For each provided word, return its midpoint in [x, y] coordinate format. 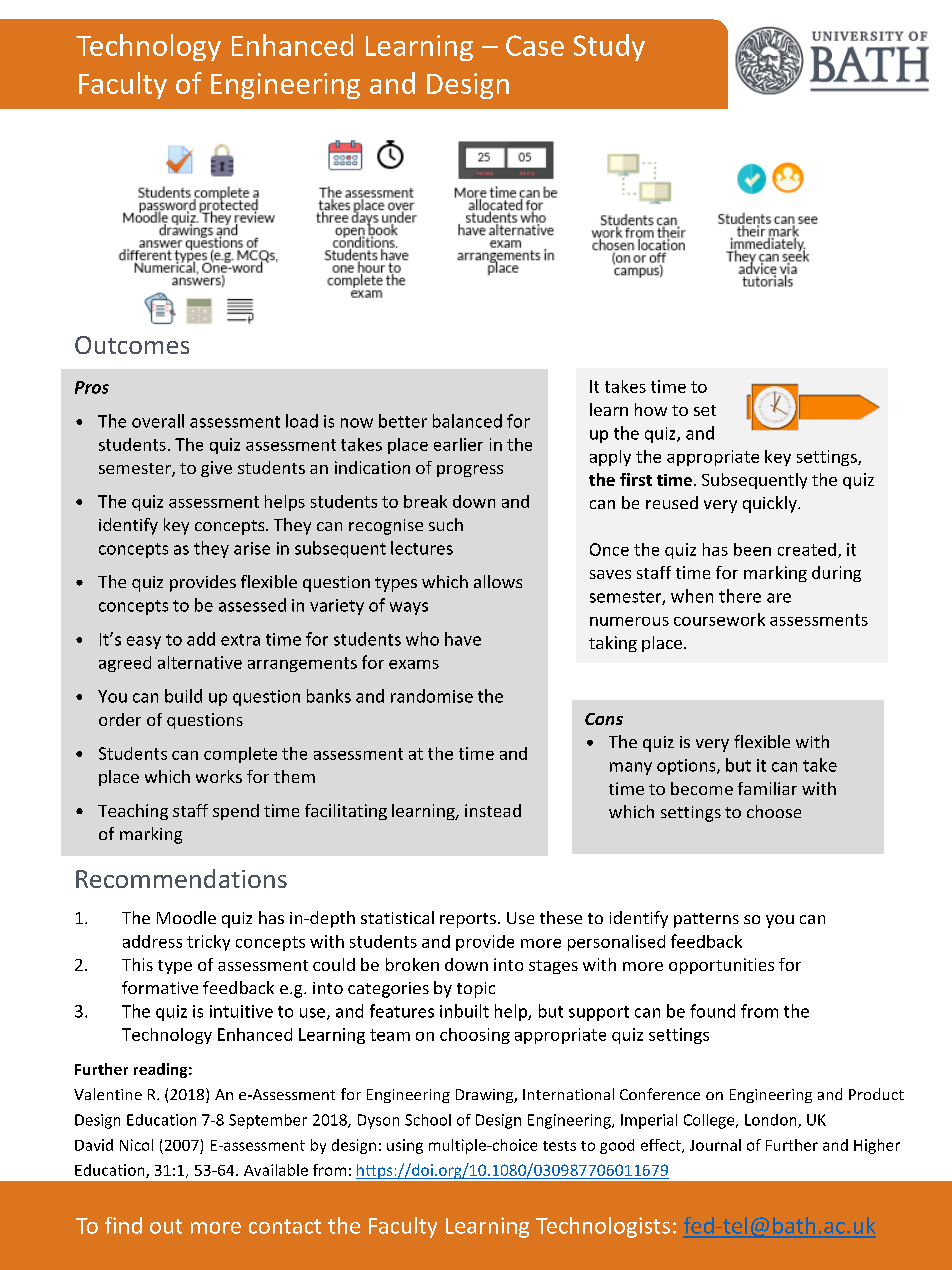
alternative [200, 662]
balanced [467, 421]
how [651, 409]
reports [468, 920]
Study [609, 47]
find [123, 1225]
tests [559, 1146]
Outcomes [132, 345]
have [463, 639]
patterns [706, 920]
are [779, 598]
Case [535, 45]
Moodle [186, 917]
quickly [771, 504]
